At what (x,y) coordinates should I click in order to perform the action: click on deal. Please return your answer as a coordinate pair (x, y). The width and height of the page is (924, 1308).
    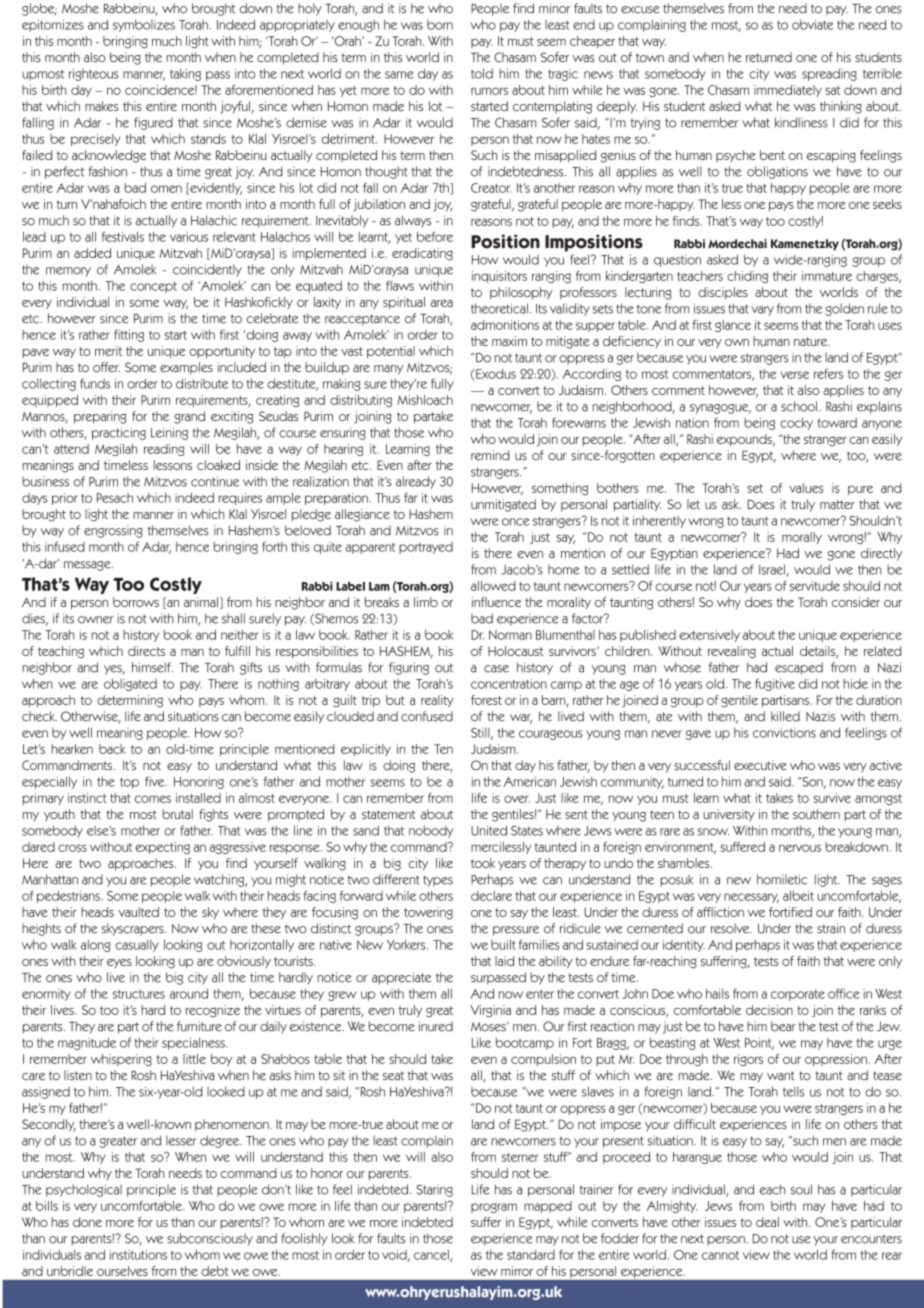
    Looking at the image, I should click on (767, 1222).
